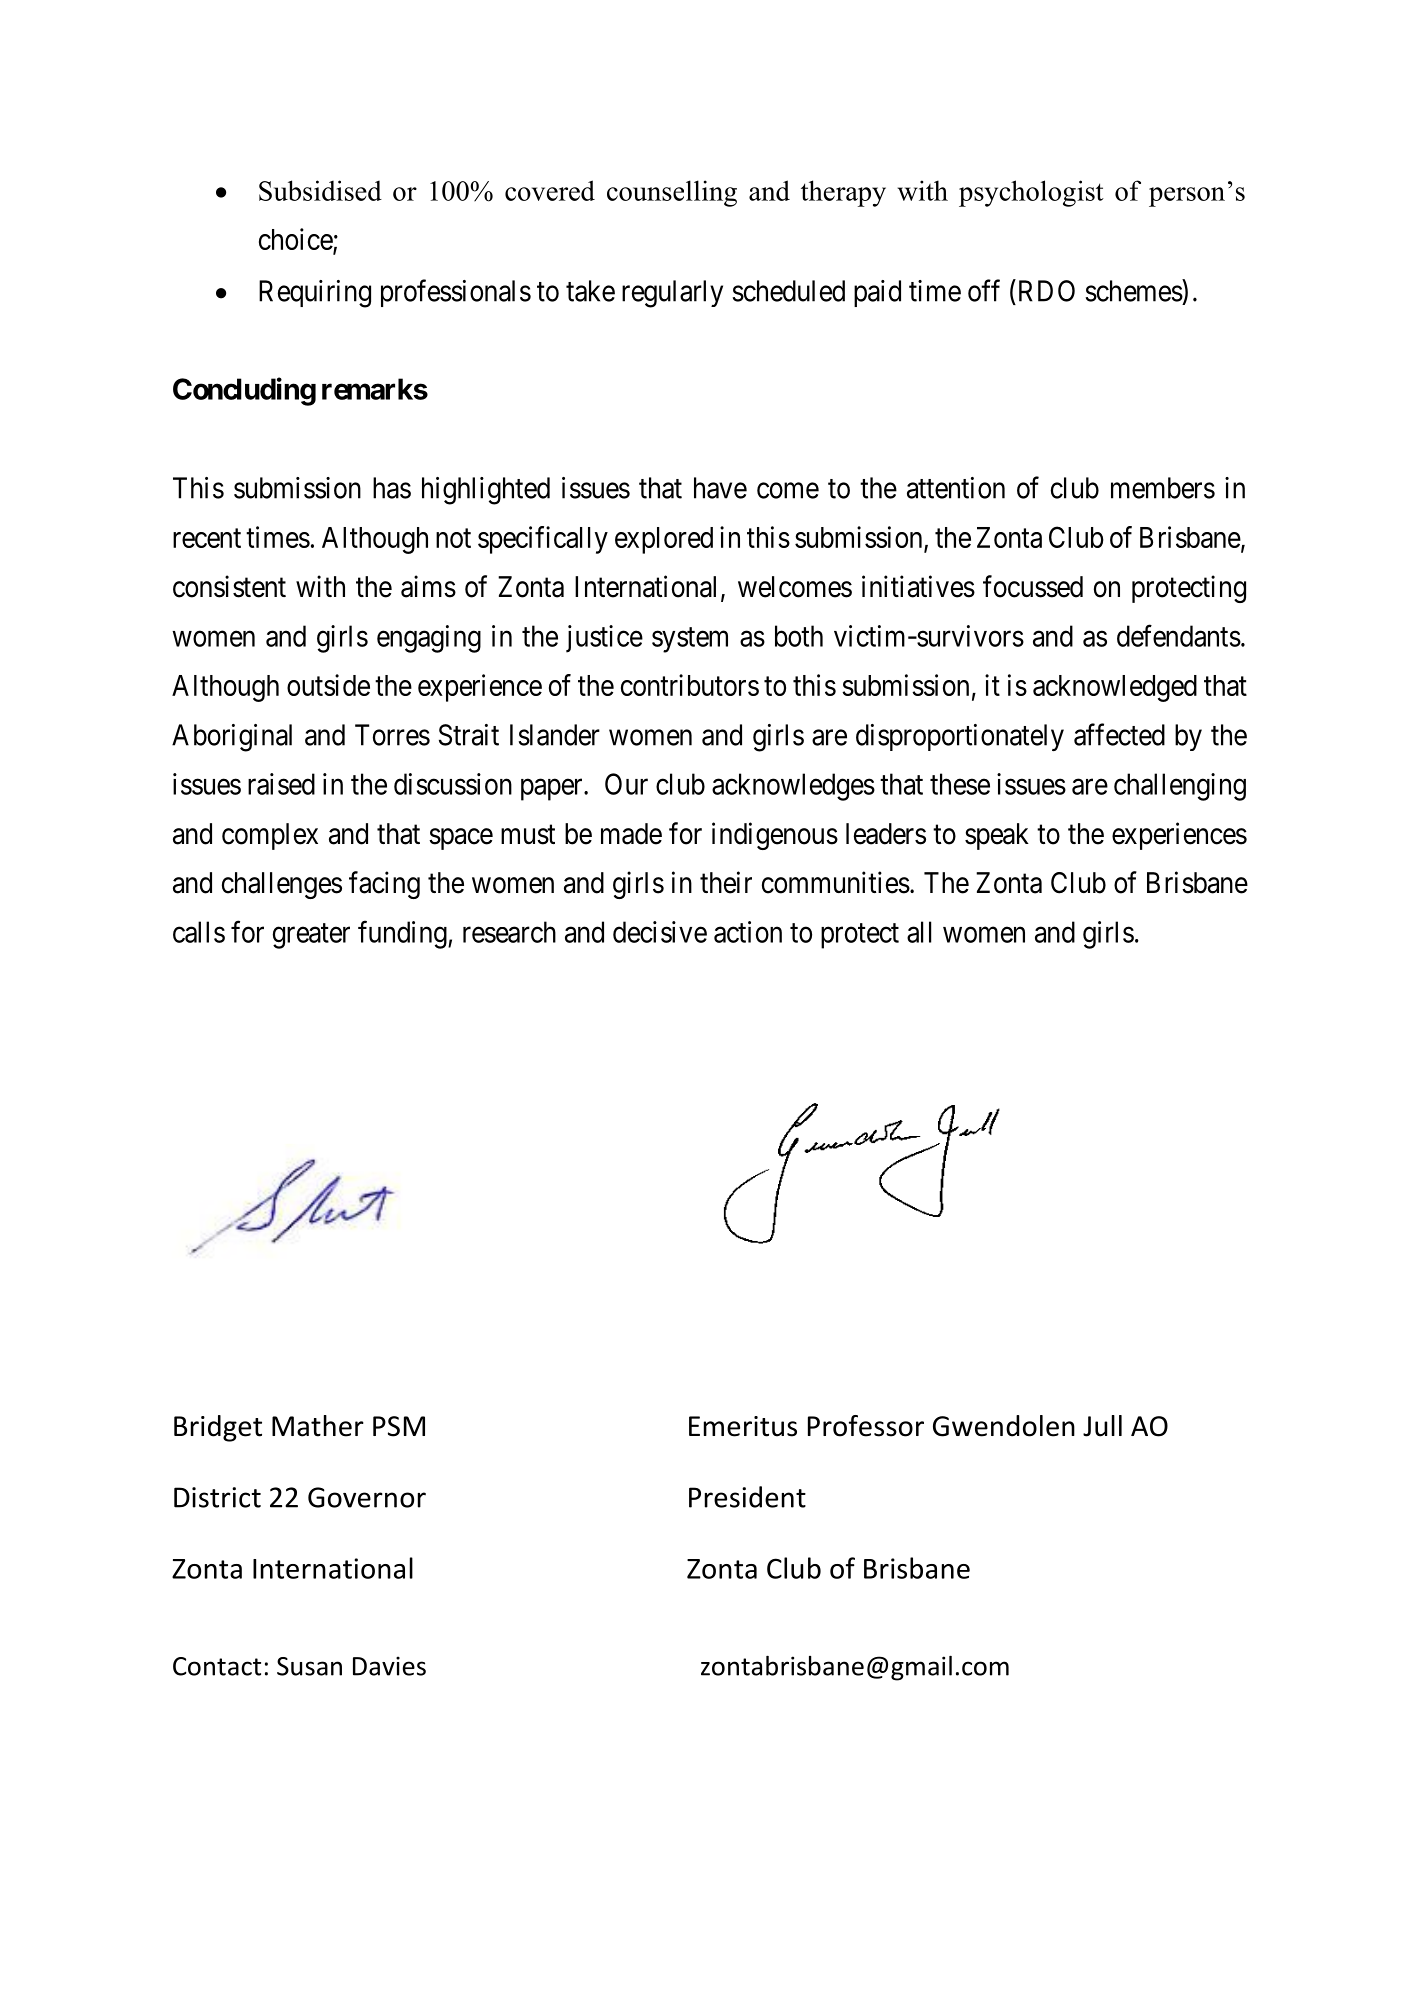 This image has height=2007, width=1418. I want to click on choice, so click(296, 240).
